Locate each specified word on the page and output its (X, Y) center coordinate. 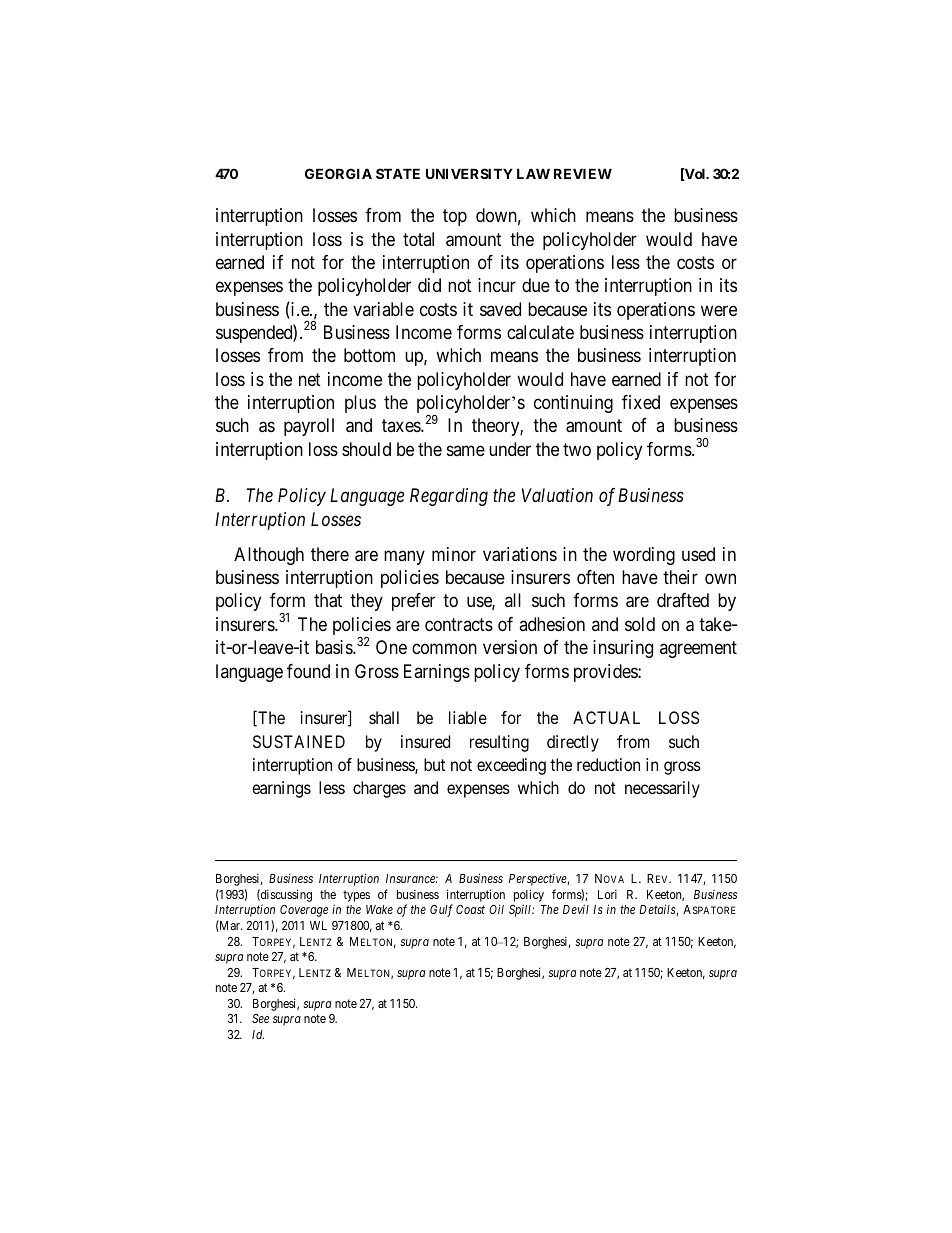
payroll (309, 427)
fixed (641, 402)
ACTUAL (606, 717)
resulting (499, 743)
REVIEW (583, 173)
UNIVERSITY (469, 173)
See (260, 1018)
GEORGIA (338, 173)
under (510, 449)
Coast (470, 909)
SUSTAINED (299, 741)
